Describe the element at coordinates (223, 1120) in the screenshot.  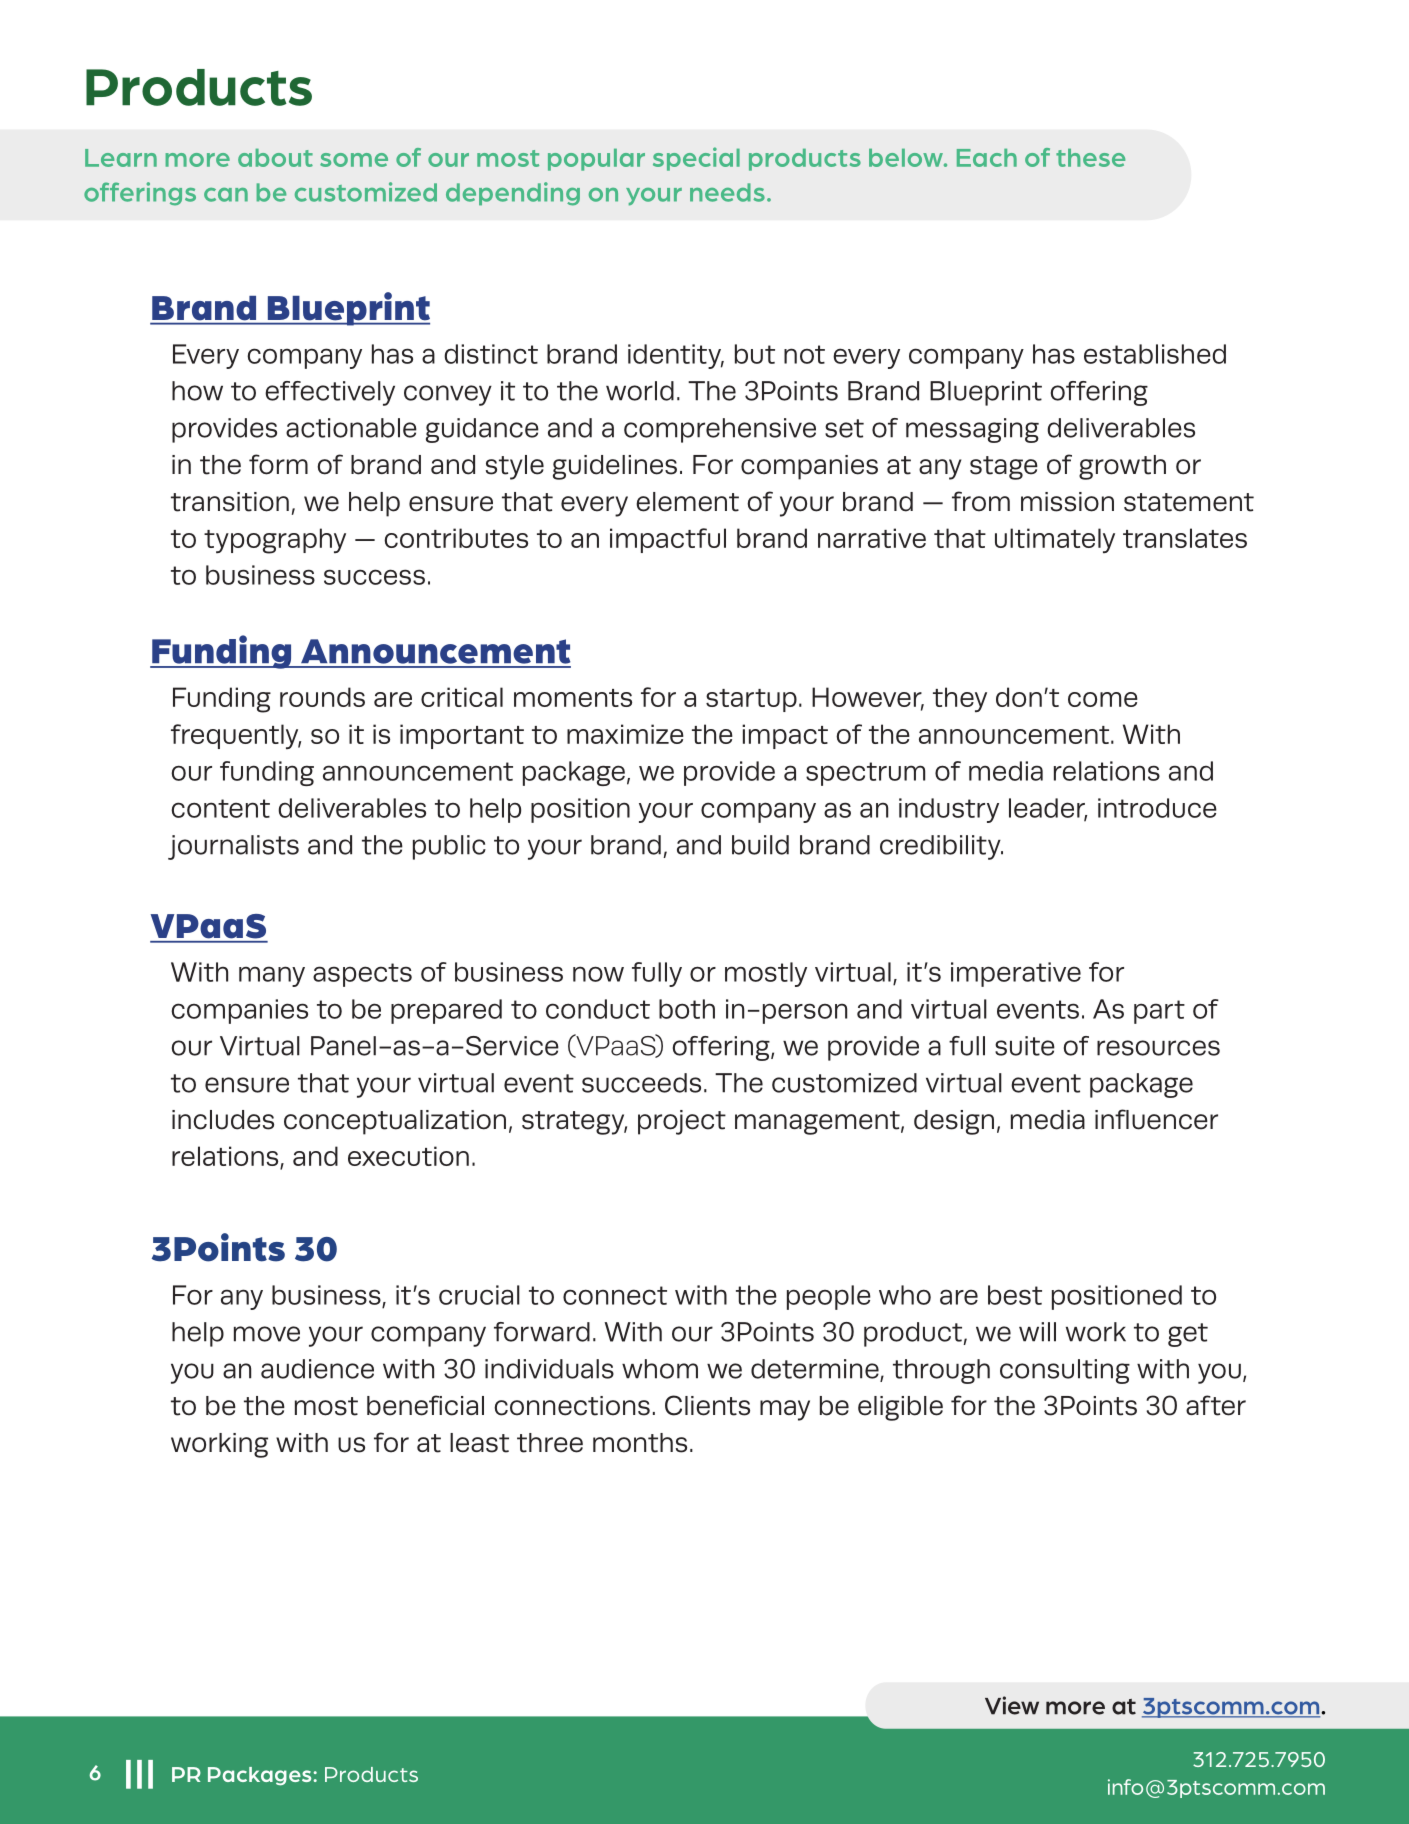
I see `includes` at that location.
